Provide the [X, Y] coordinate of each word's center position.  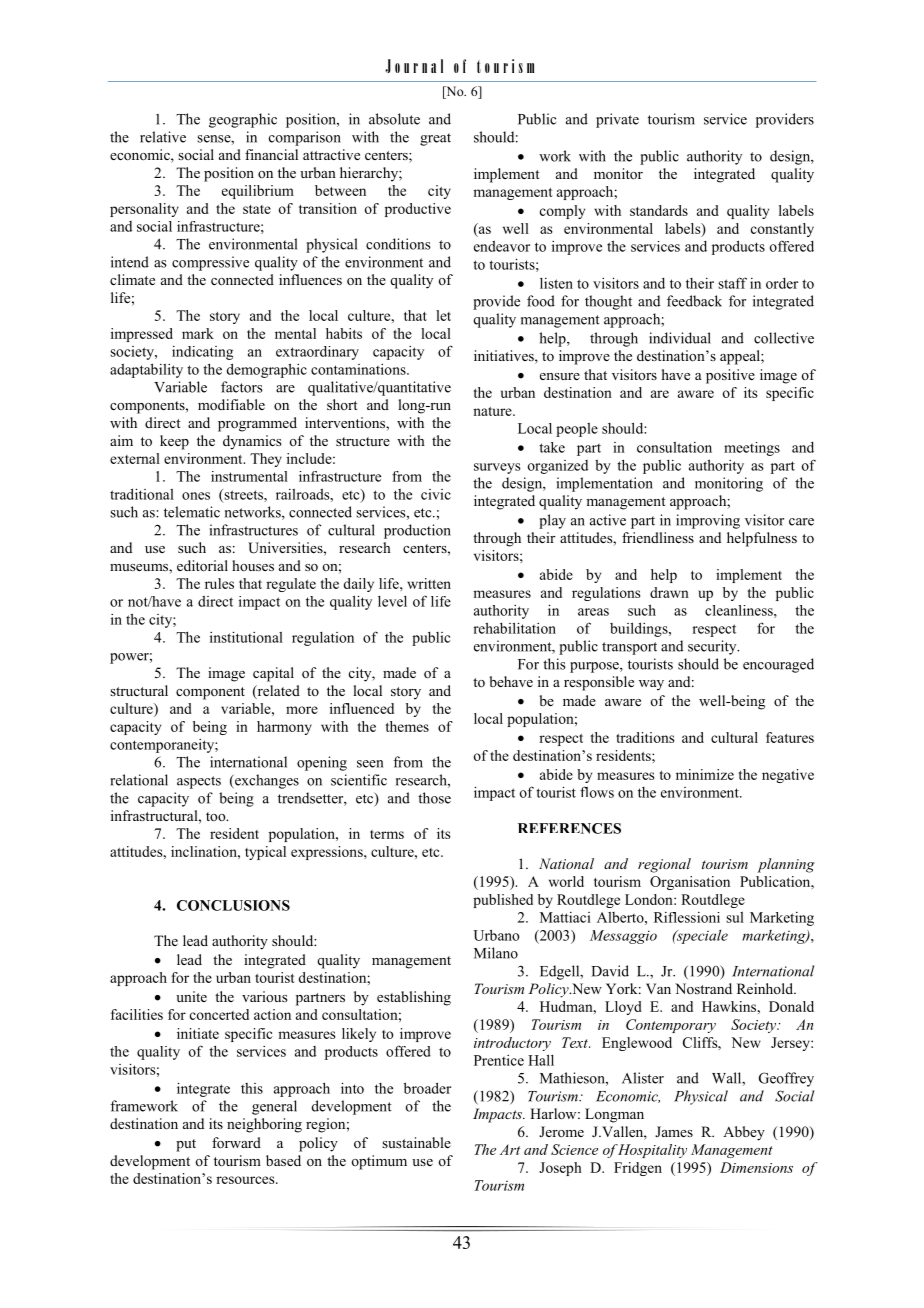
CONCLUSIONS [233, 905]
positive [730, 376]
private [617, 120]
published [503, 901]
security [713, 647]
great [435, 139]
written [429, 583]
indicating [202, 353]
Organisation [690, 883]
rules [219, 583]
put [186, 1145]
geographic [243, 120]
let [443, 315]
